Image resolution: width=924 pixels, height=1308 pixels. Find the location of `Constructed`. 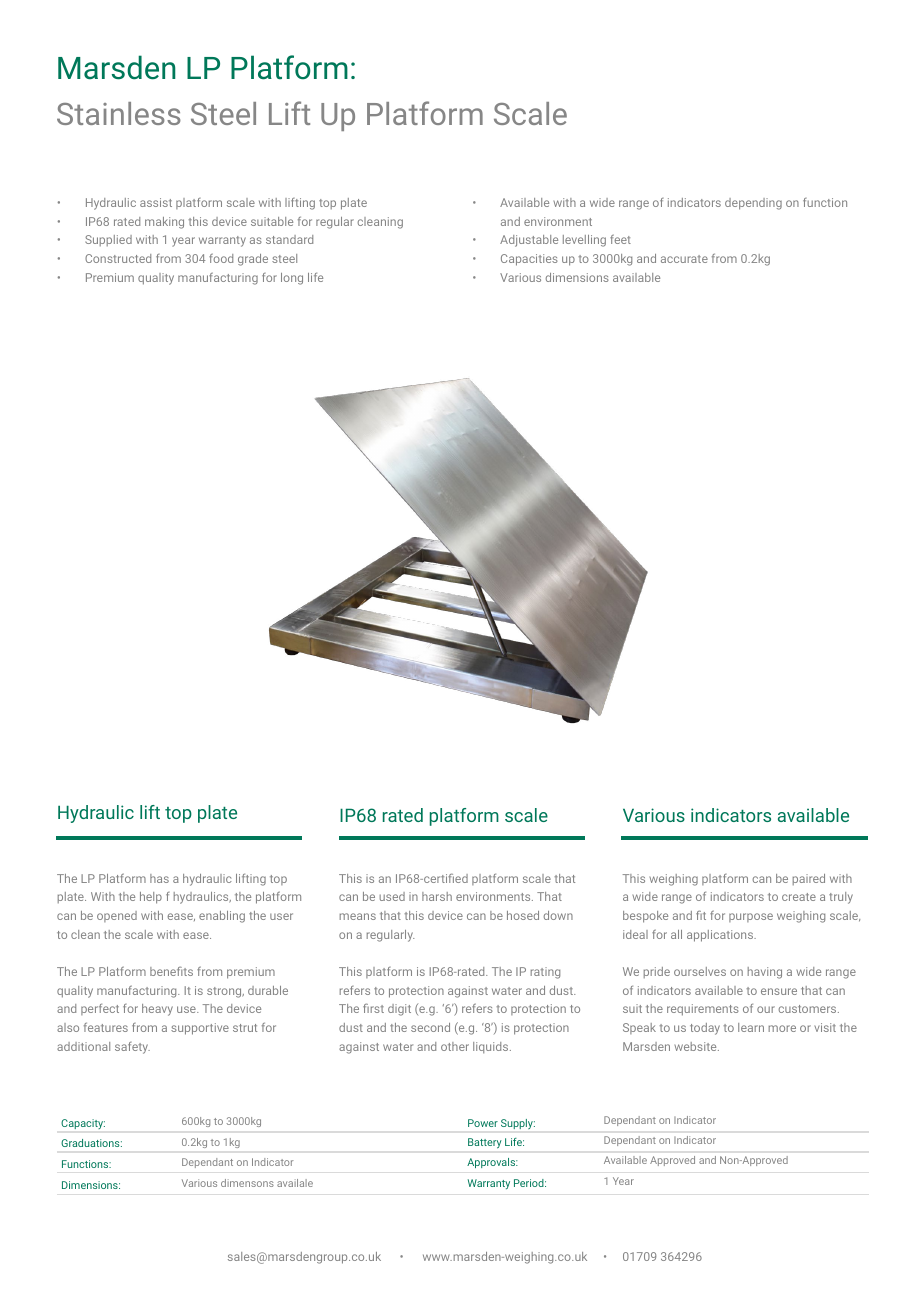

Constructed is located at coordinates (118, 258).
